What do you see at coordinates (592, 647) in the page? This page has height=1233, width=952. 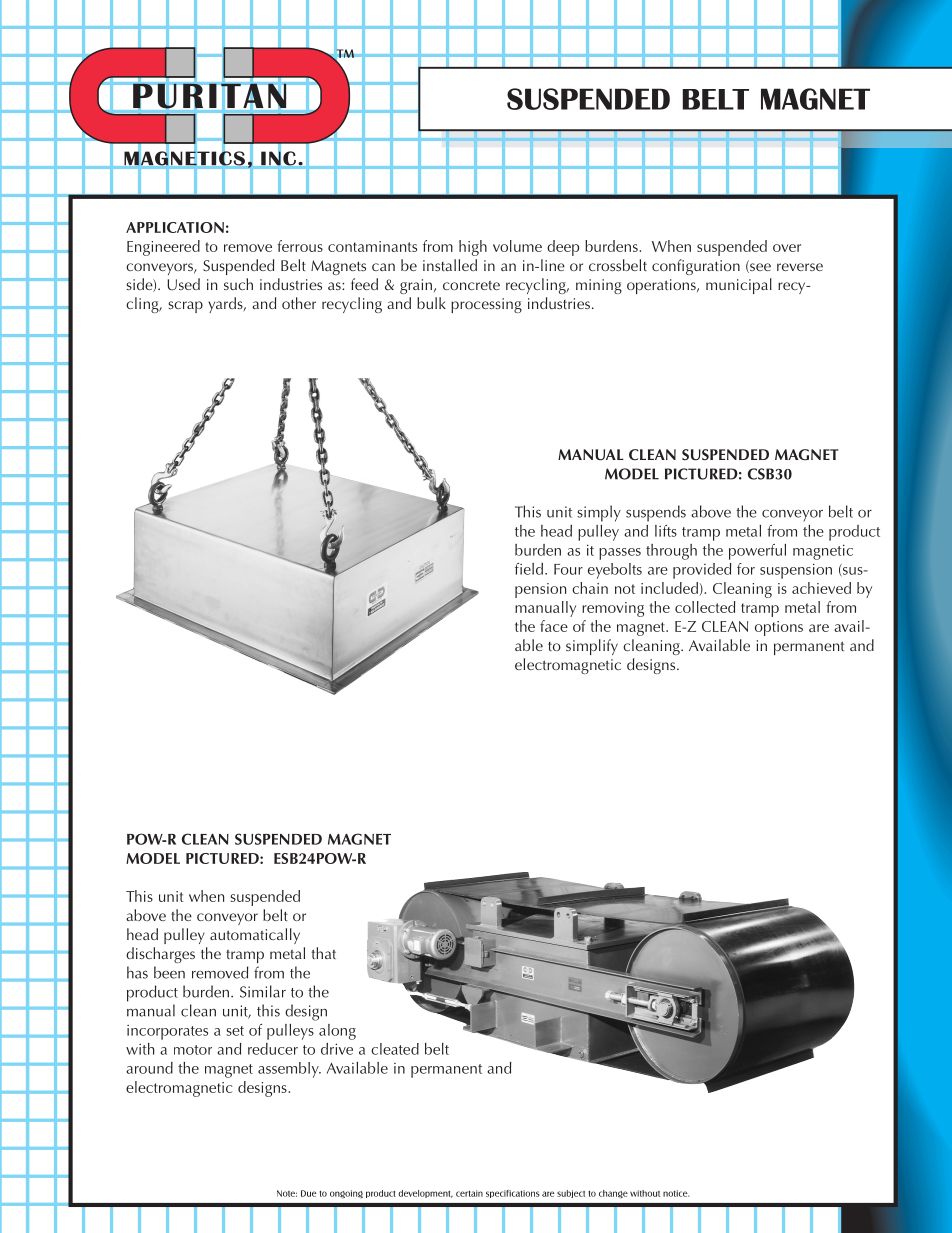 I see `simplify` at bounding box center [592, 647].
